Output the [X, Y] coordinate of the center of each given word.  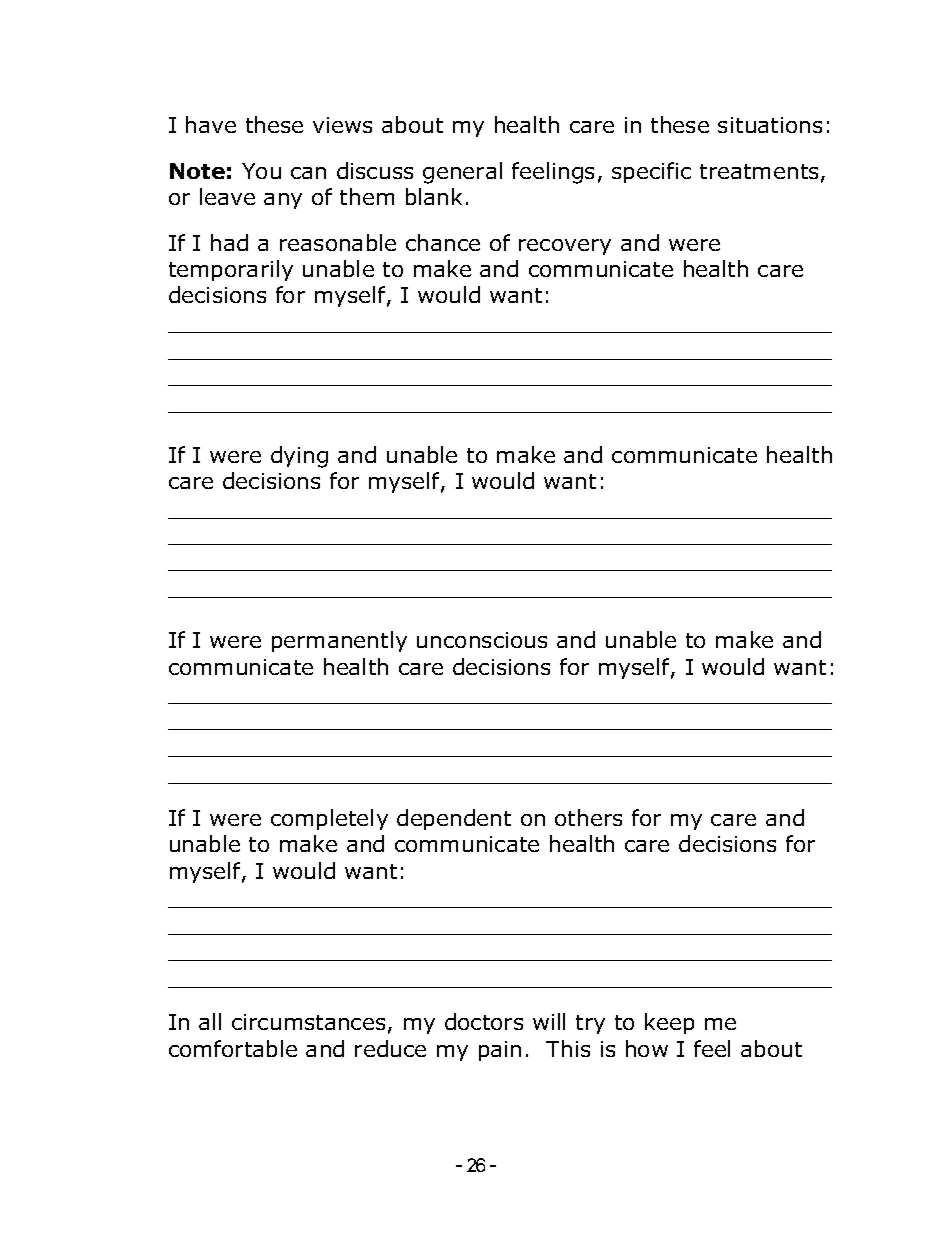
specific [651, 172]
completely [329, 819]
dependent [454, 819]
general [462, 173]
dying [299, 457]
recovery [565, 247]
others [588, 817]
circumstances [308, 1022]
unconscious [482, 640]
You [261, 171]
